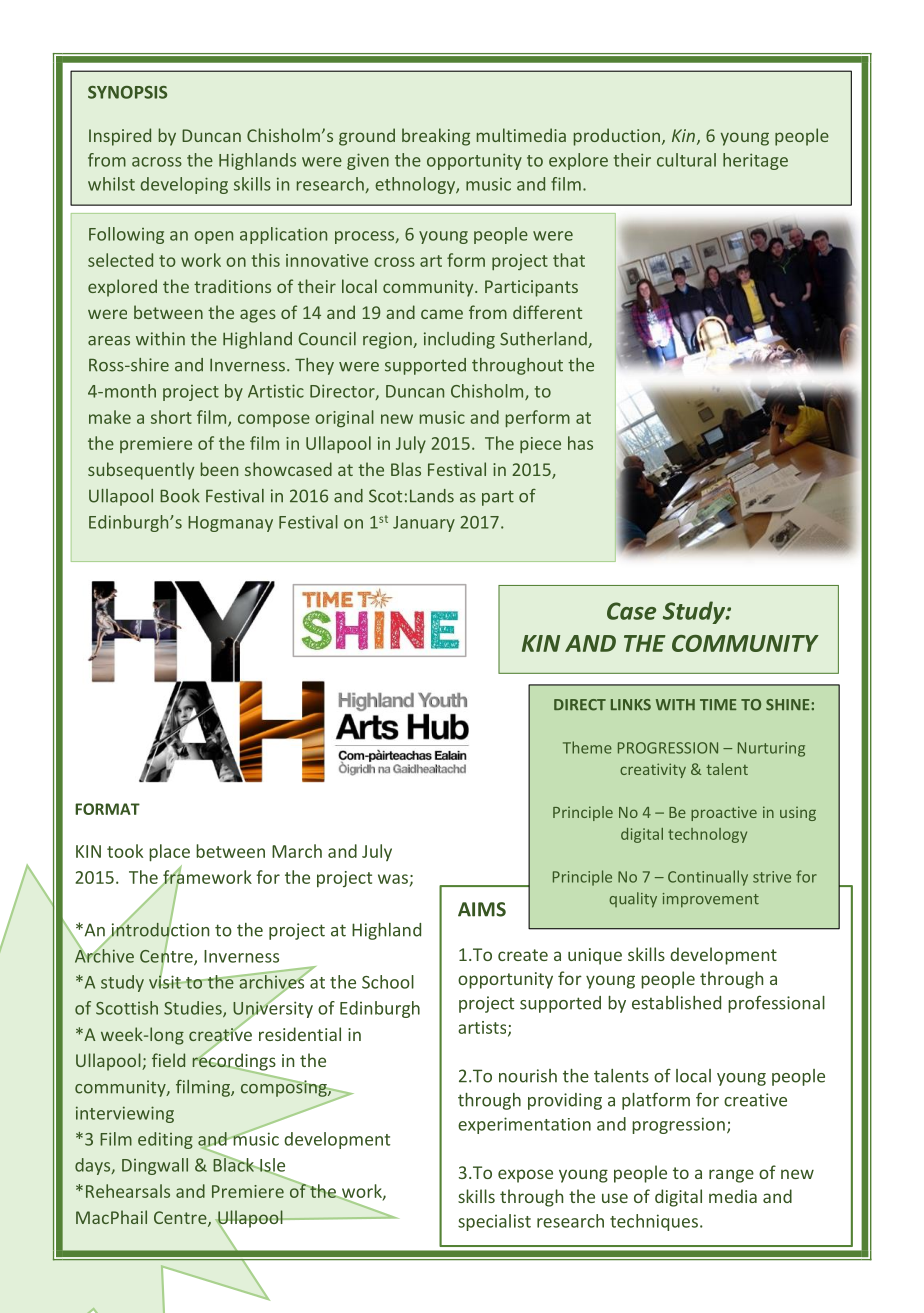  Describe the element at coordinates (436, 137) in the document. I see `breaking` at that location.
